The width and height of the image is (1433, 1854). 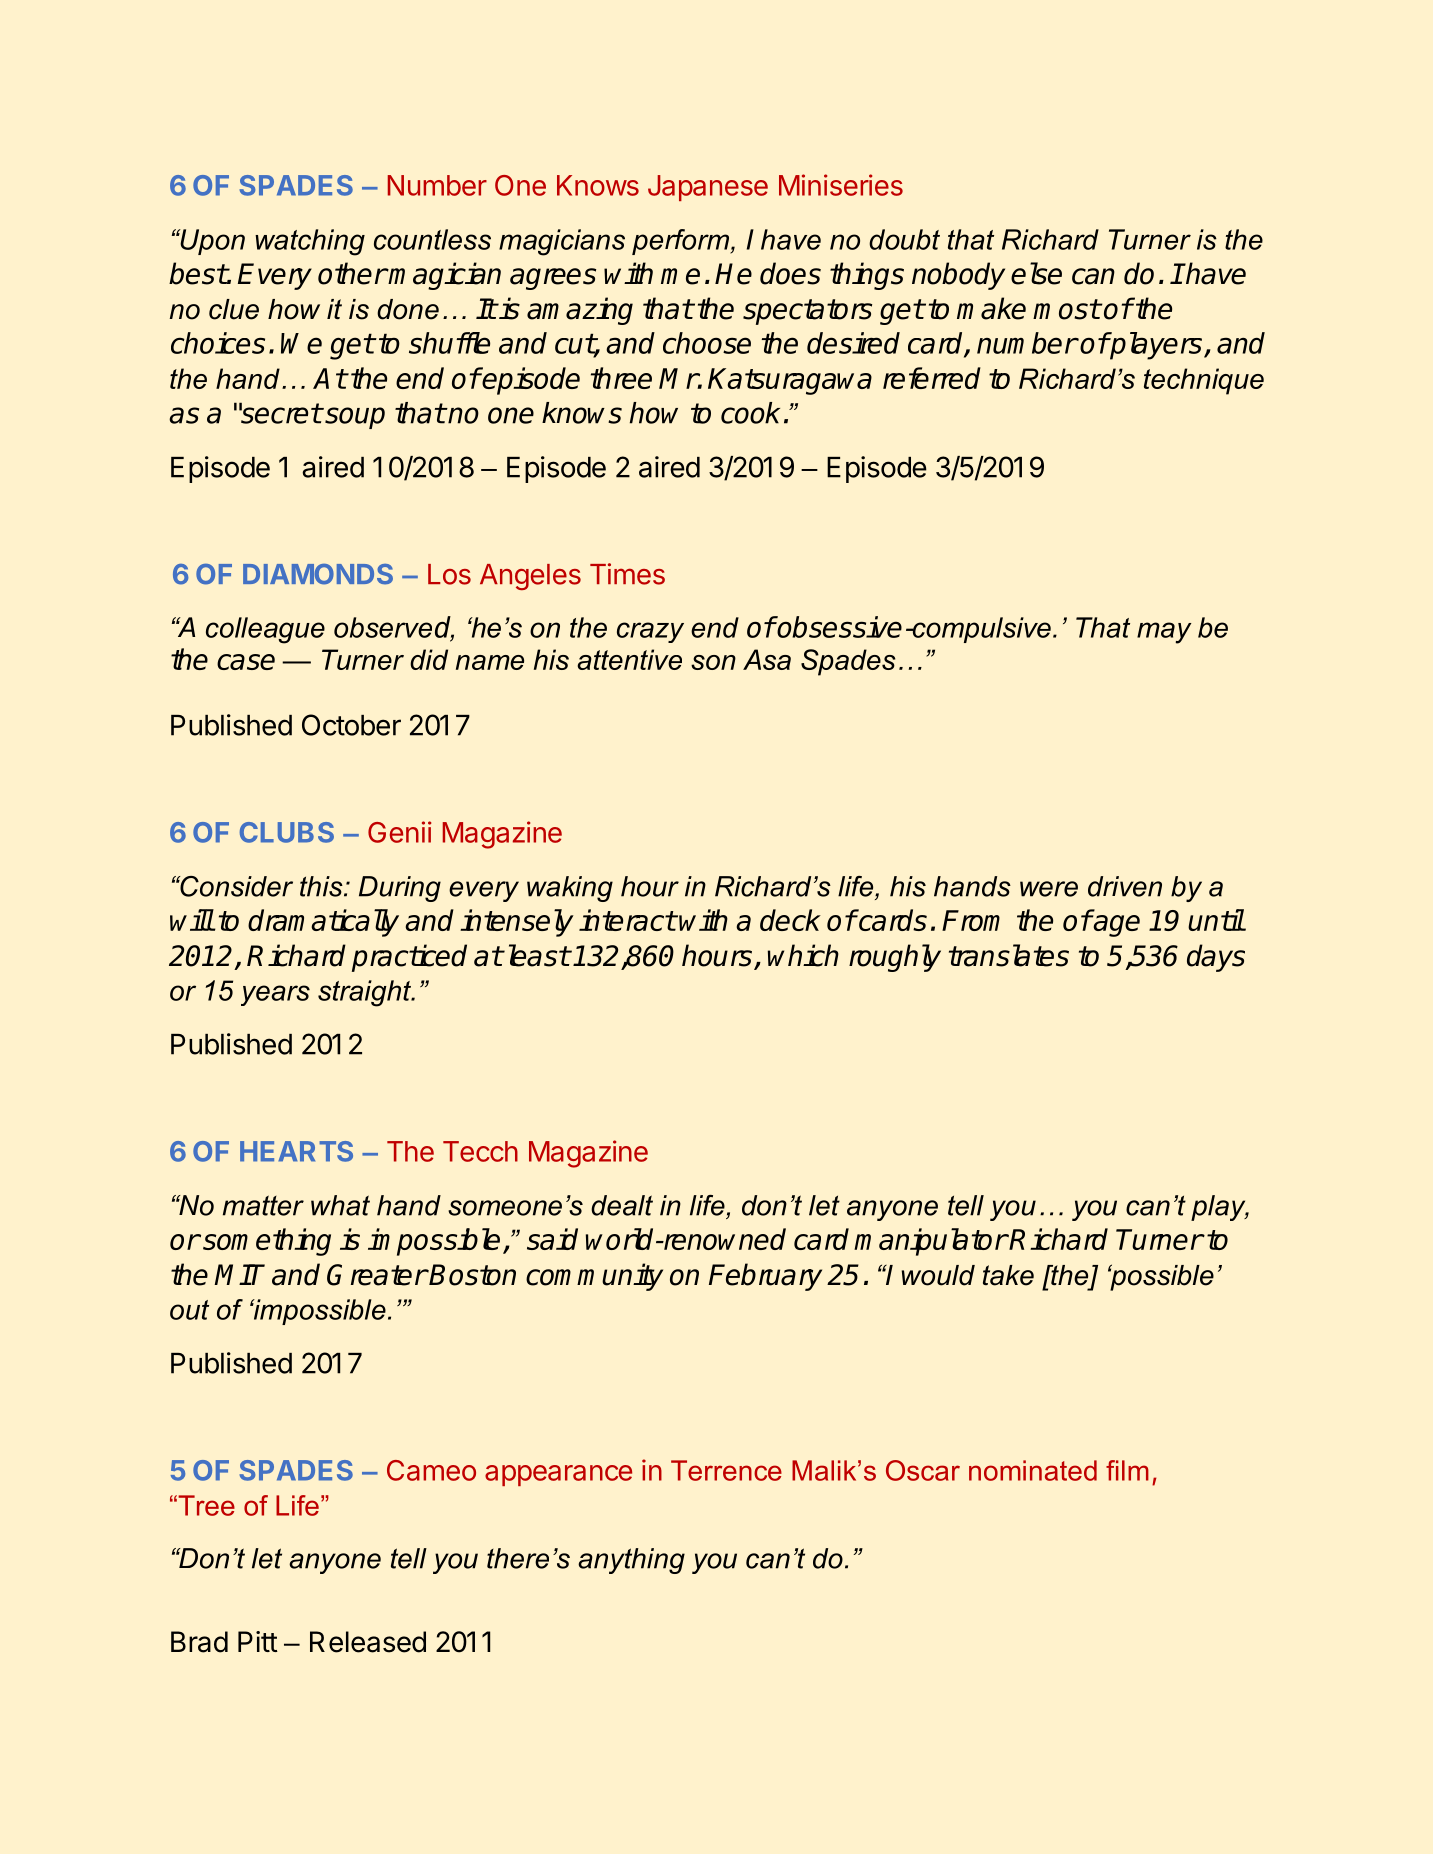 What do you see at coordinates (790, 920) in the image?
I see `deck` at bounding box center [790, 920].
